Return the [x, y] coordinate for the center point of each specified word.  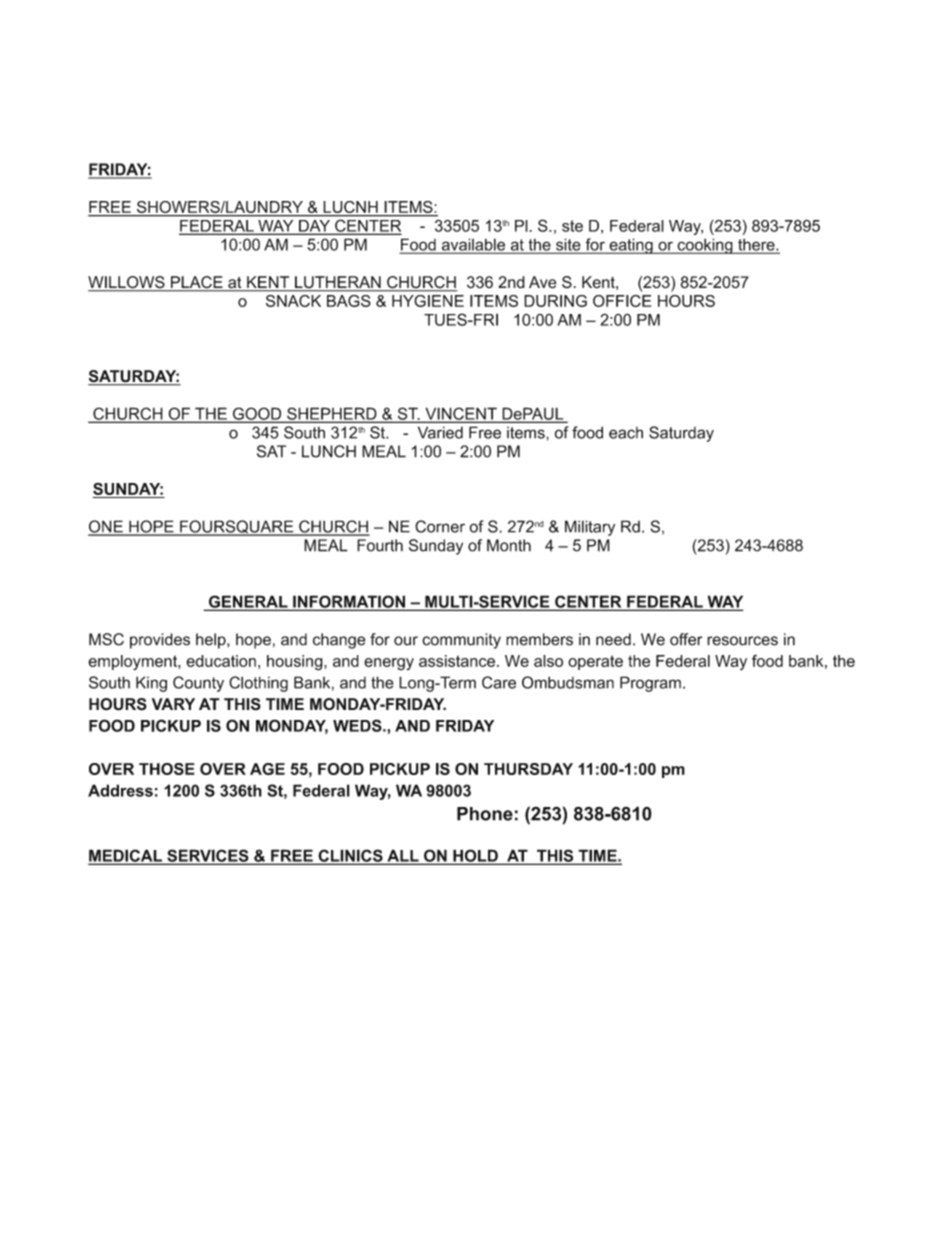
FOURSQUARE [237, 528]
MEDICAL [127, 856]
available [473, 245]
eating [631, 246]
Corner [440, 526]
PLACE [197, 283]
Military [590, 528]
